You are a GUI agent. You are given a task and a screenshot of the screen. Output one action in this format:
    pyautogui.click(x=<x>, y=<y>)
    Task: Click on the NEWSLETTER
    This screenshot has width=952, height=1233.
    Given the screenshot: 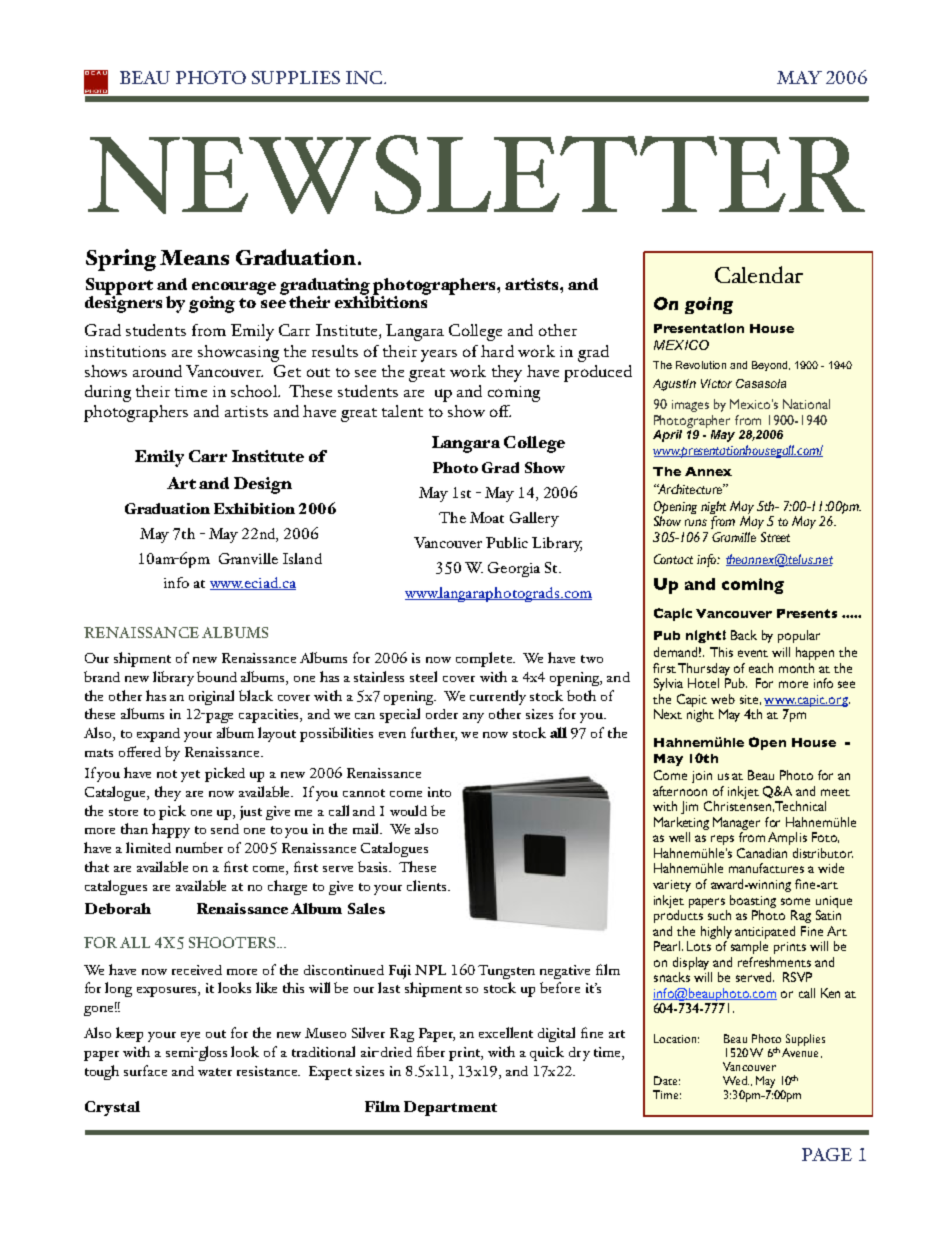 What is the action you would take?
    pyautogui.click(x=476, y=174)
